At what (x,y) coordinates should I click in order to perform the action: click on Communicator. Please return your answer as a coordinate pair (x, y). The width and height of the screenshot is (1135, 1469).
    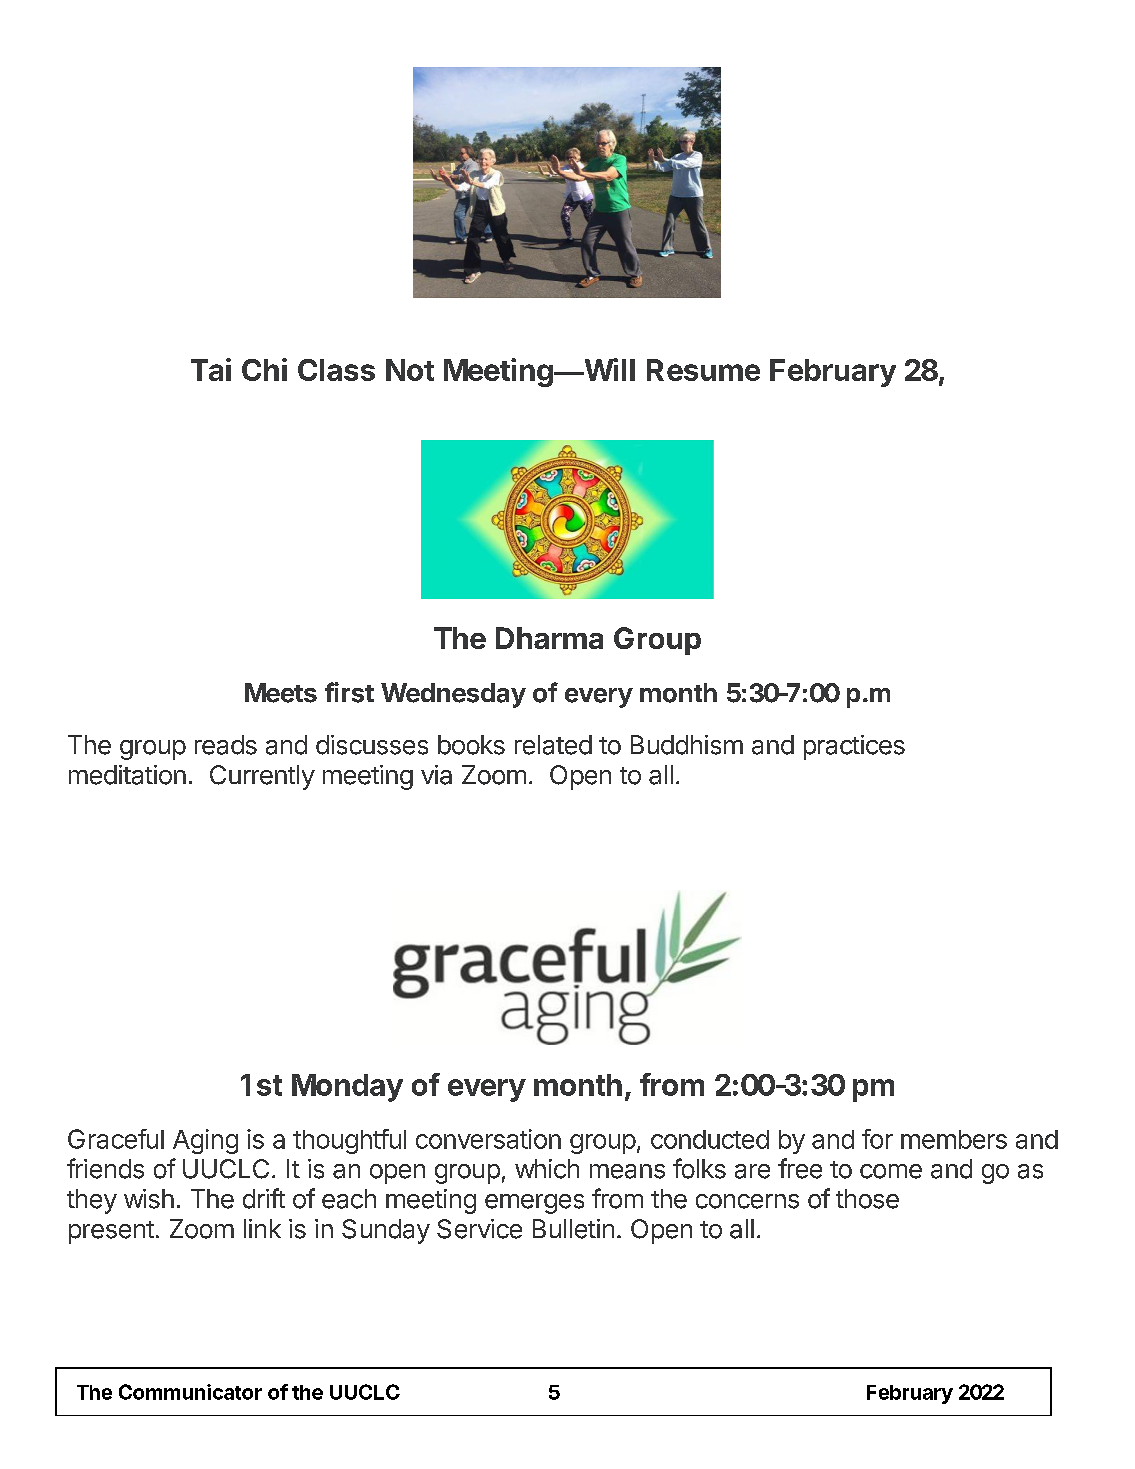
    Looking at the image, I should click on (190, 1392).
